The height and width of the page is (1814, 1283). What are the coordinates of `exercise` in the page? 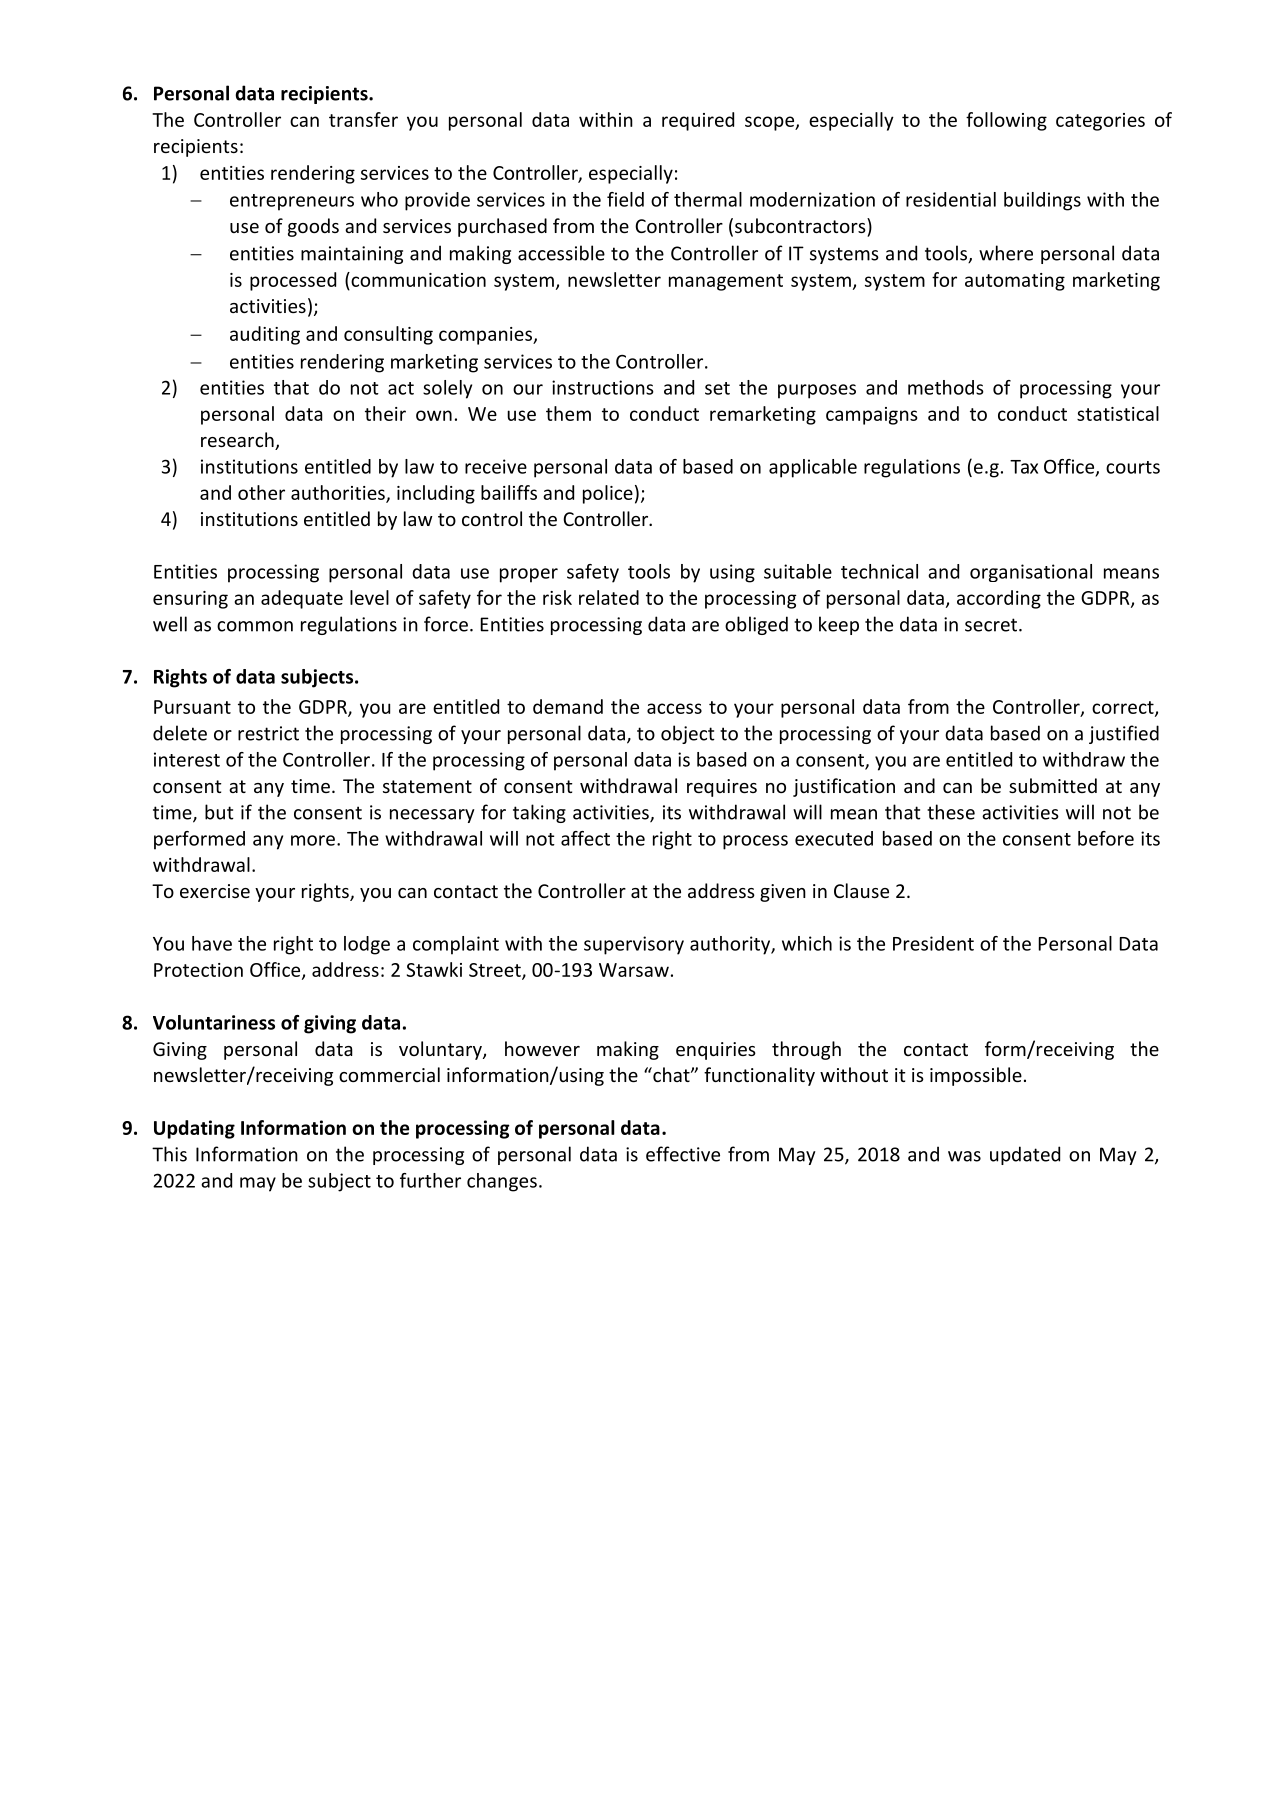 It's located at (215, 891).
